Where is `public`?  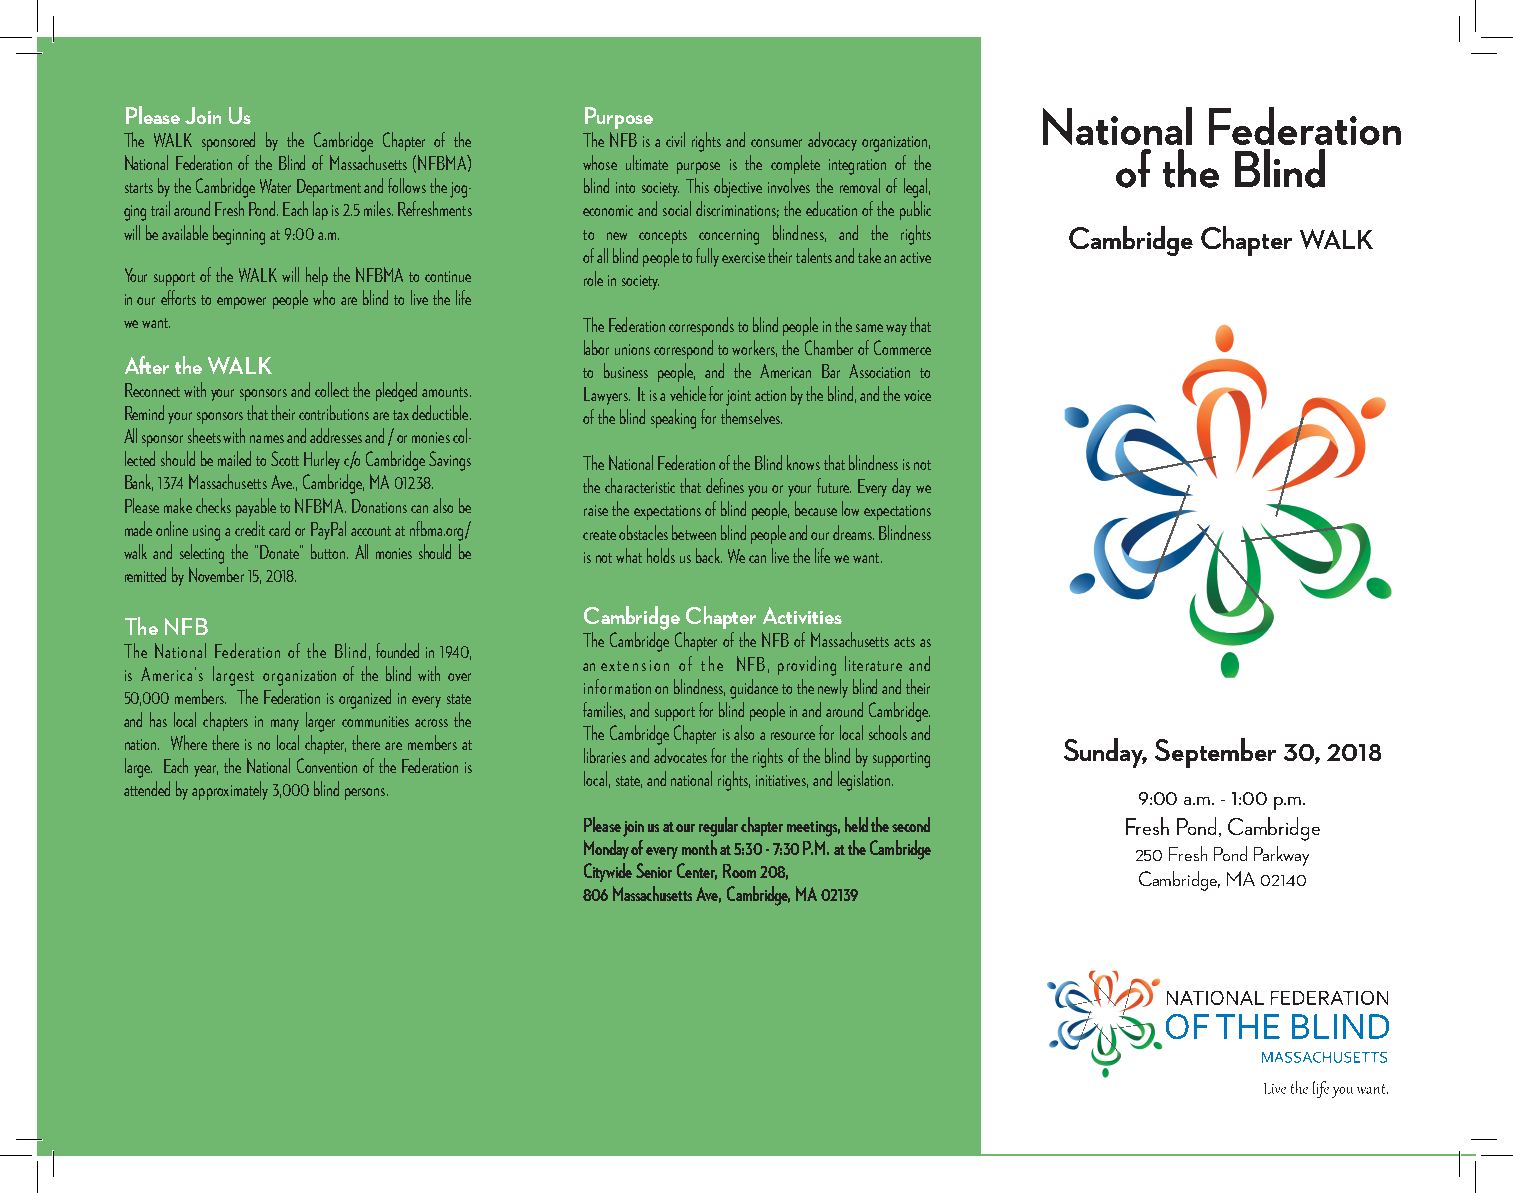 public is located at coordinates (915, 210).
